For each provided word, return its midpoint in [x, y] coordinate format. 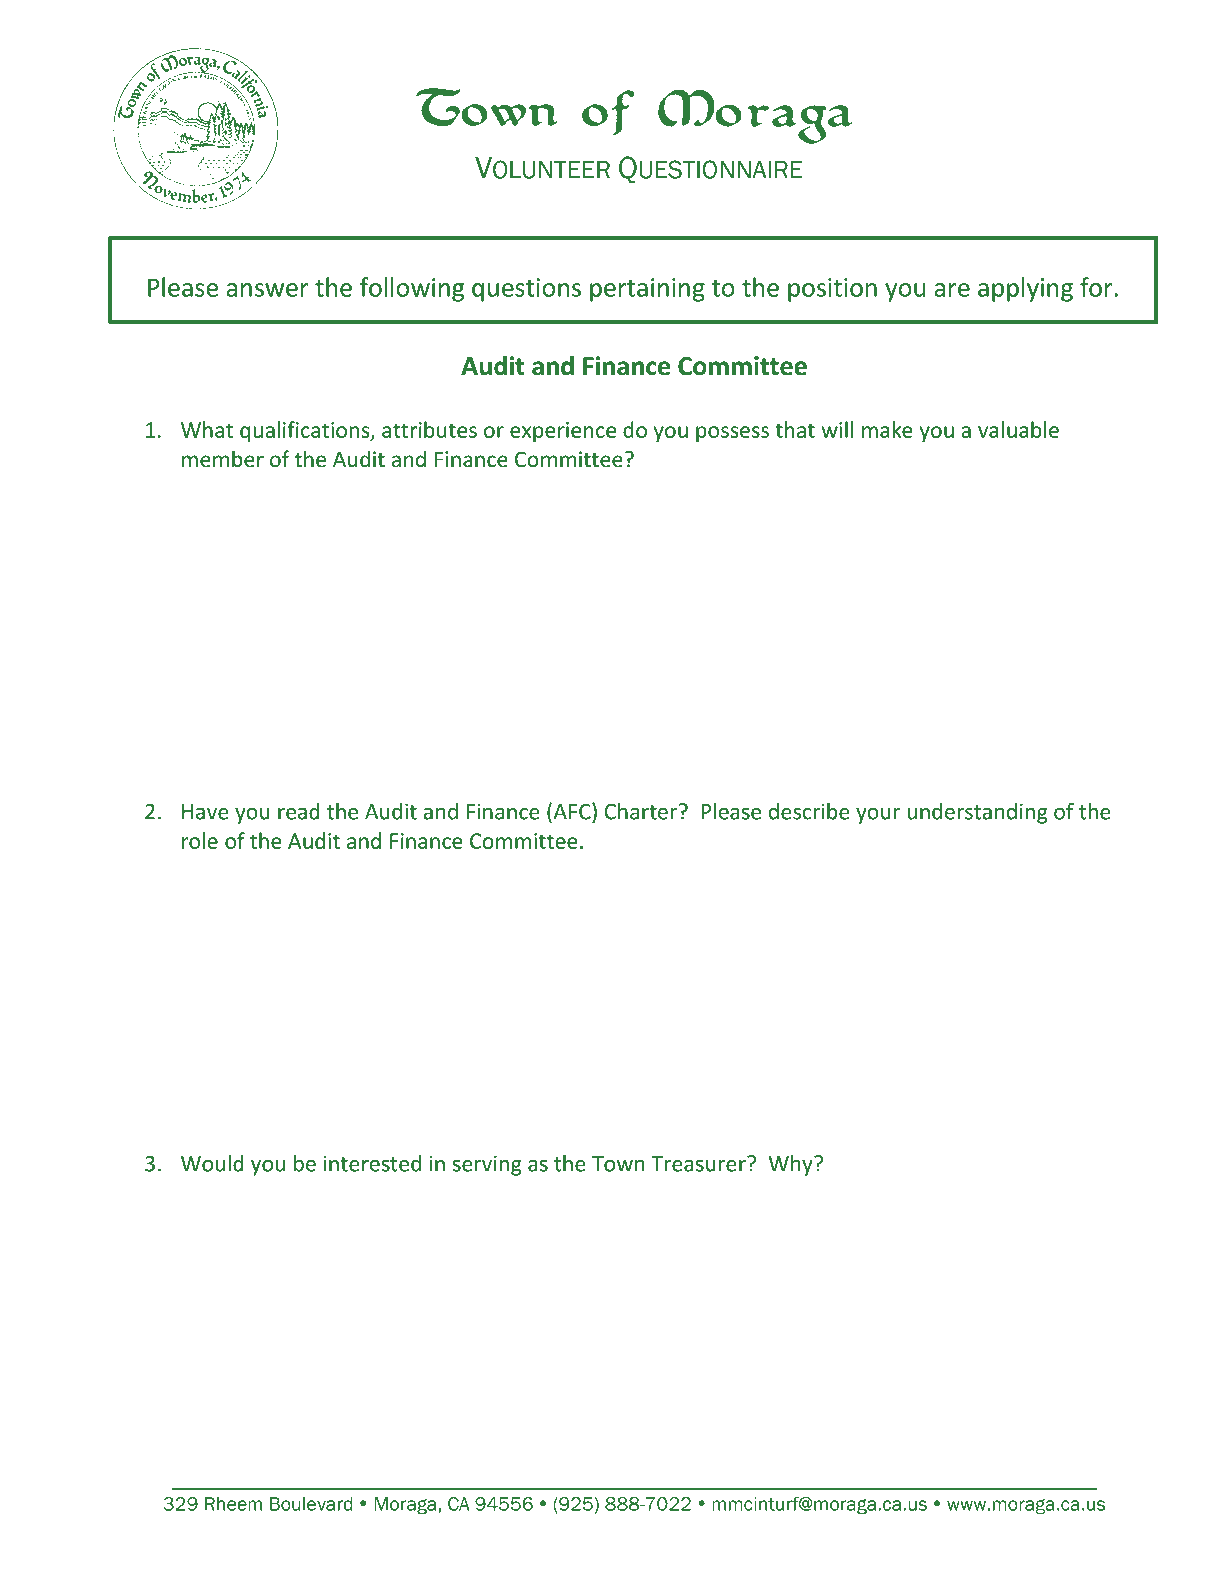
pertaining [647, 290]
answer [267, 290]
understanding [977, 813]
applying [1025, 289]
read [299, 811]
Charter [642, 811]
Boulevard [311, 1504]
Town [618, 1164]
